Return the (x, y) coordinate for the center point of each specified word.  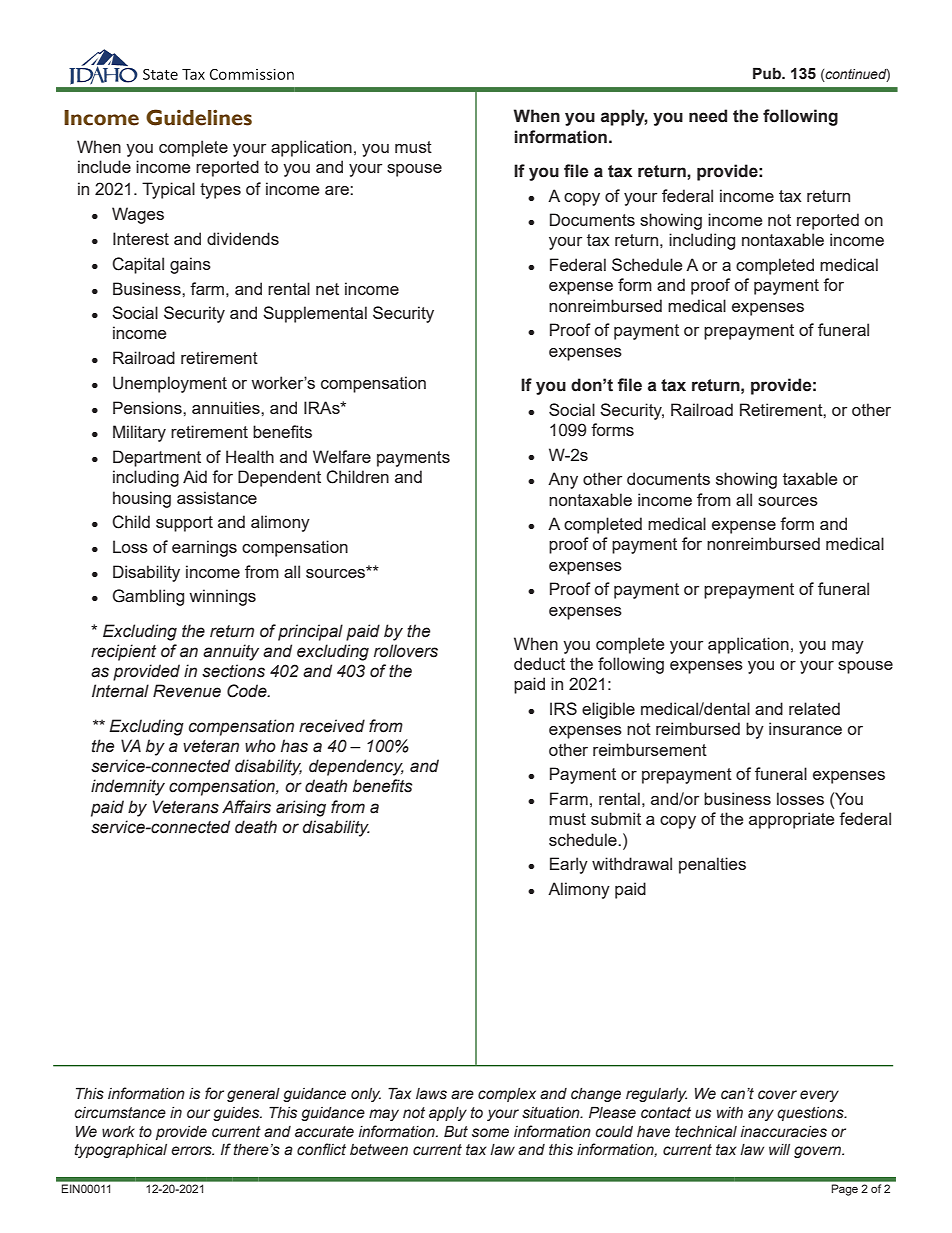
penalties (712, 865)
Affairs (246, 807)
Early (569, 865)
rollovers (406, 651)
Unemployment (170, 384)
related (814, 708)
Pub (768, 73)
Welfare (342, 456)
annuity (231, 652)
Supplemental (315, 314)
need (708, 116)
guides (237, 1114)
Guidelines (199, 117)
